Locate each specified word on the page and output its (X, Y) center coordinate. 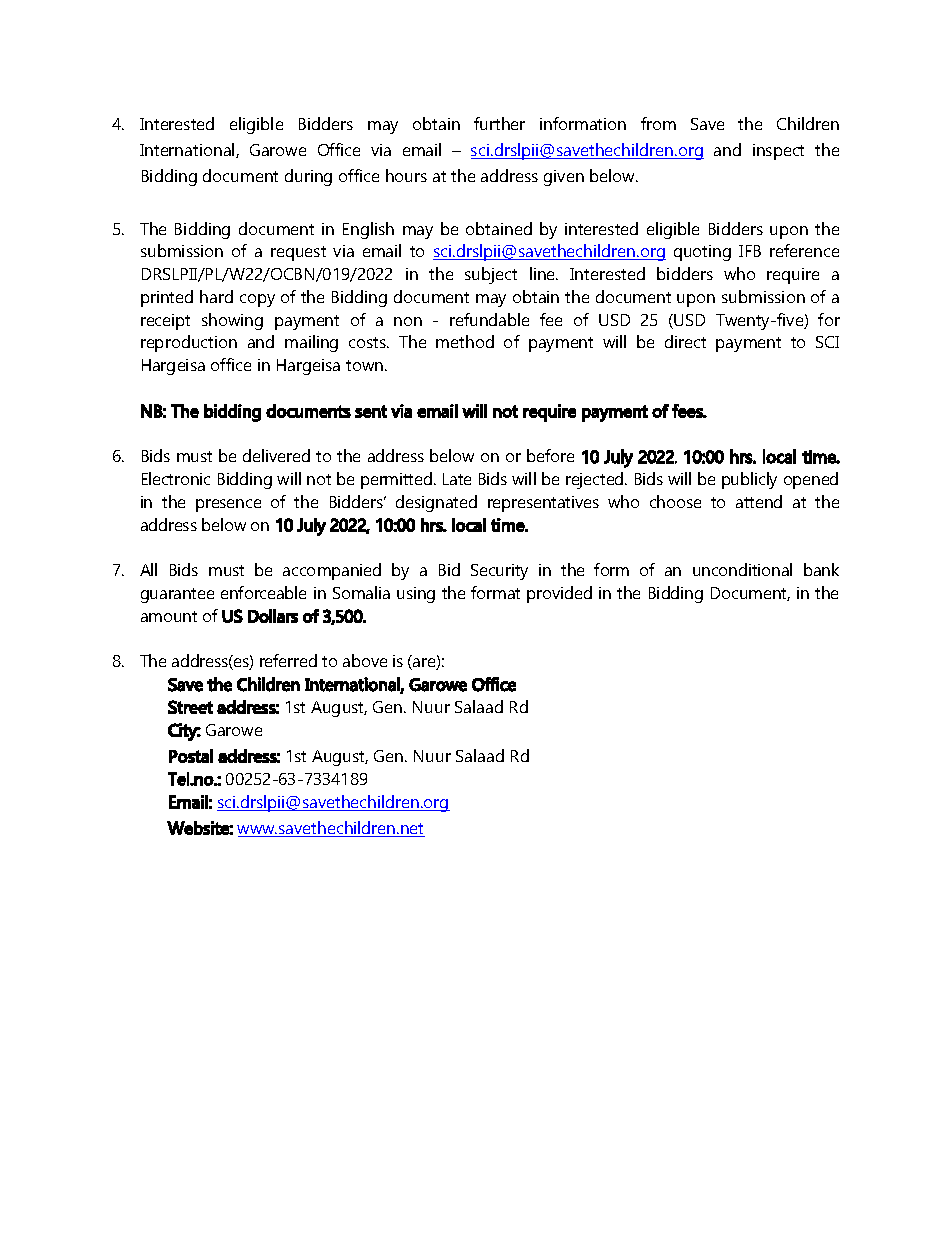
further (499, 123)
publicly (749, 480)
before (550, 455)
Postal (191, 756)
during (308, 177)
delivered (276, 455)
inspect (778, 152)
